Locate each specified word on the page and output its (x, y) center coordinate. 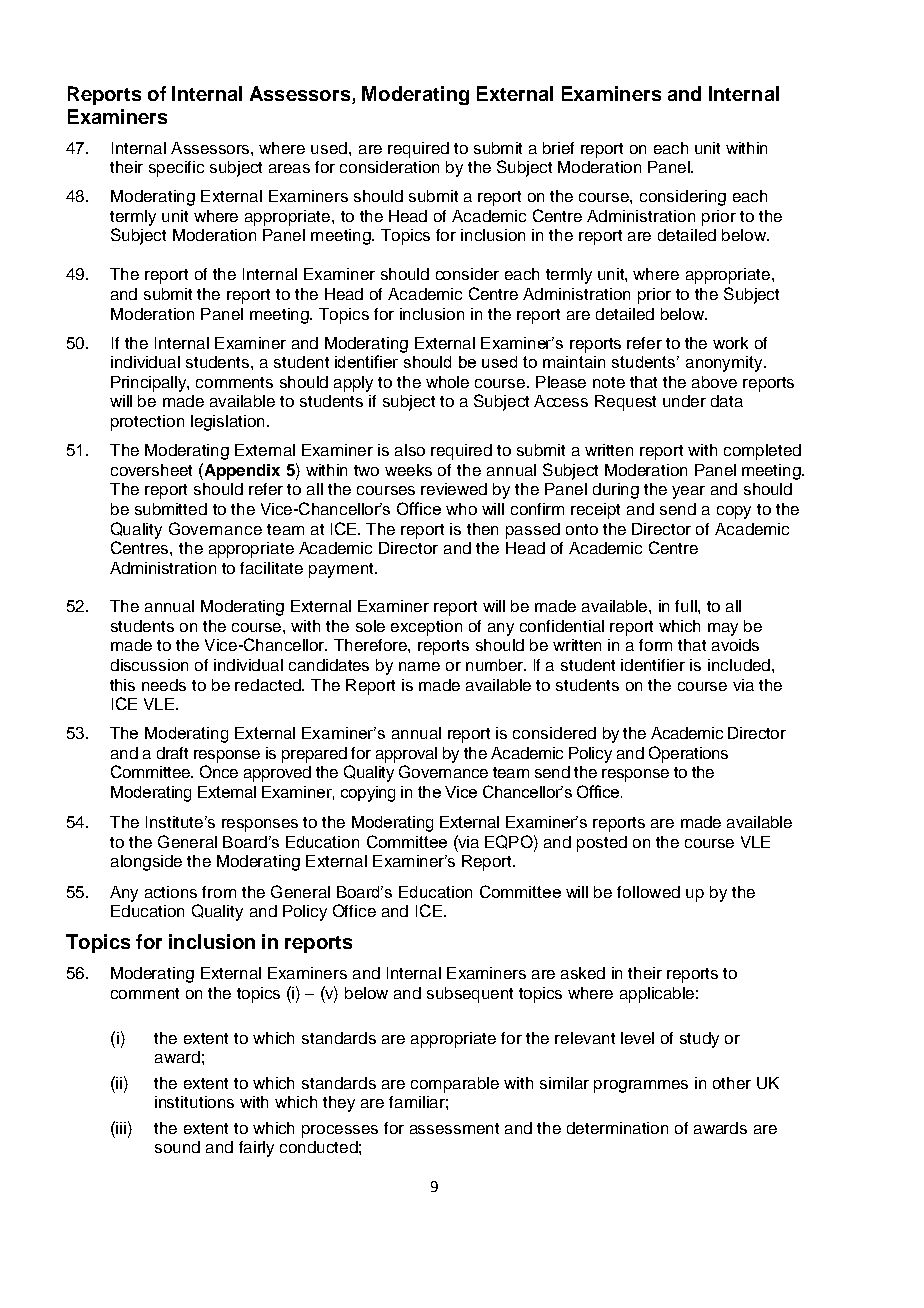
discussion (149, 665)
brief (558, 148)
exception (426, 628)
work (730, 343)
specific (176, 169)
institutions (194, 1102)
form (655, 645)
